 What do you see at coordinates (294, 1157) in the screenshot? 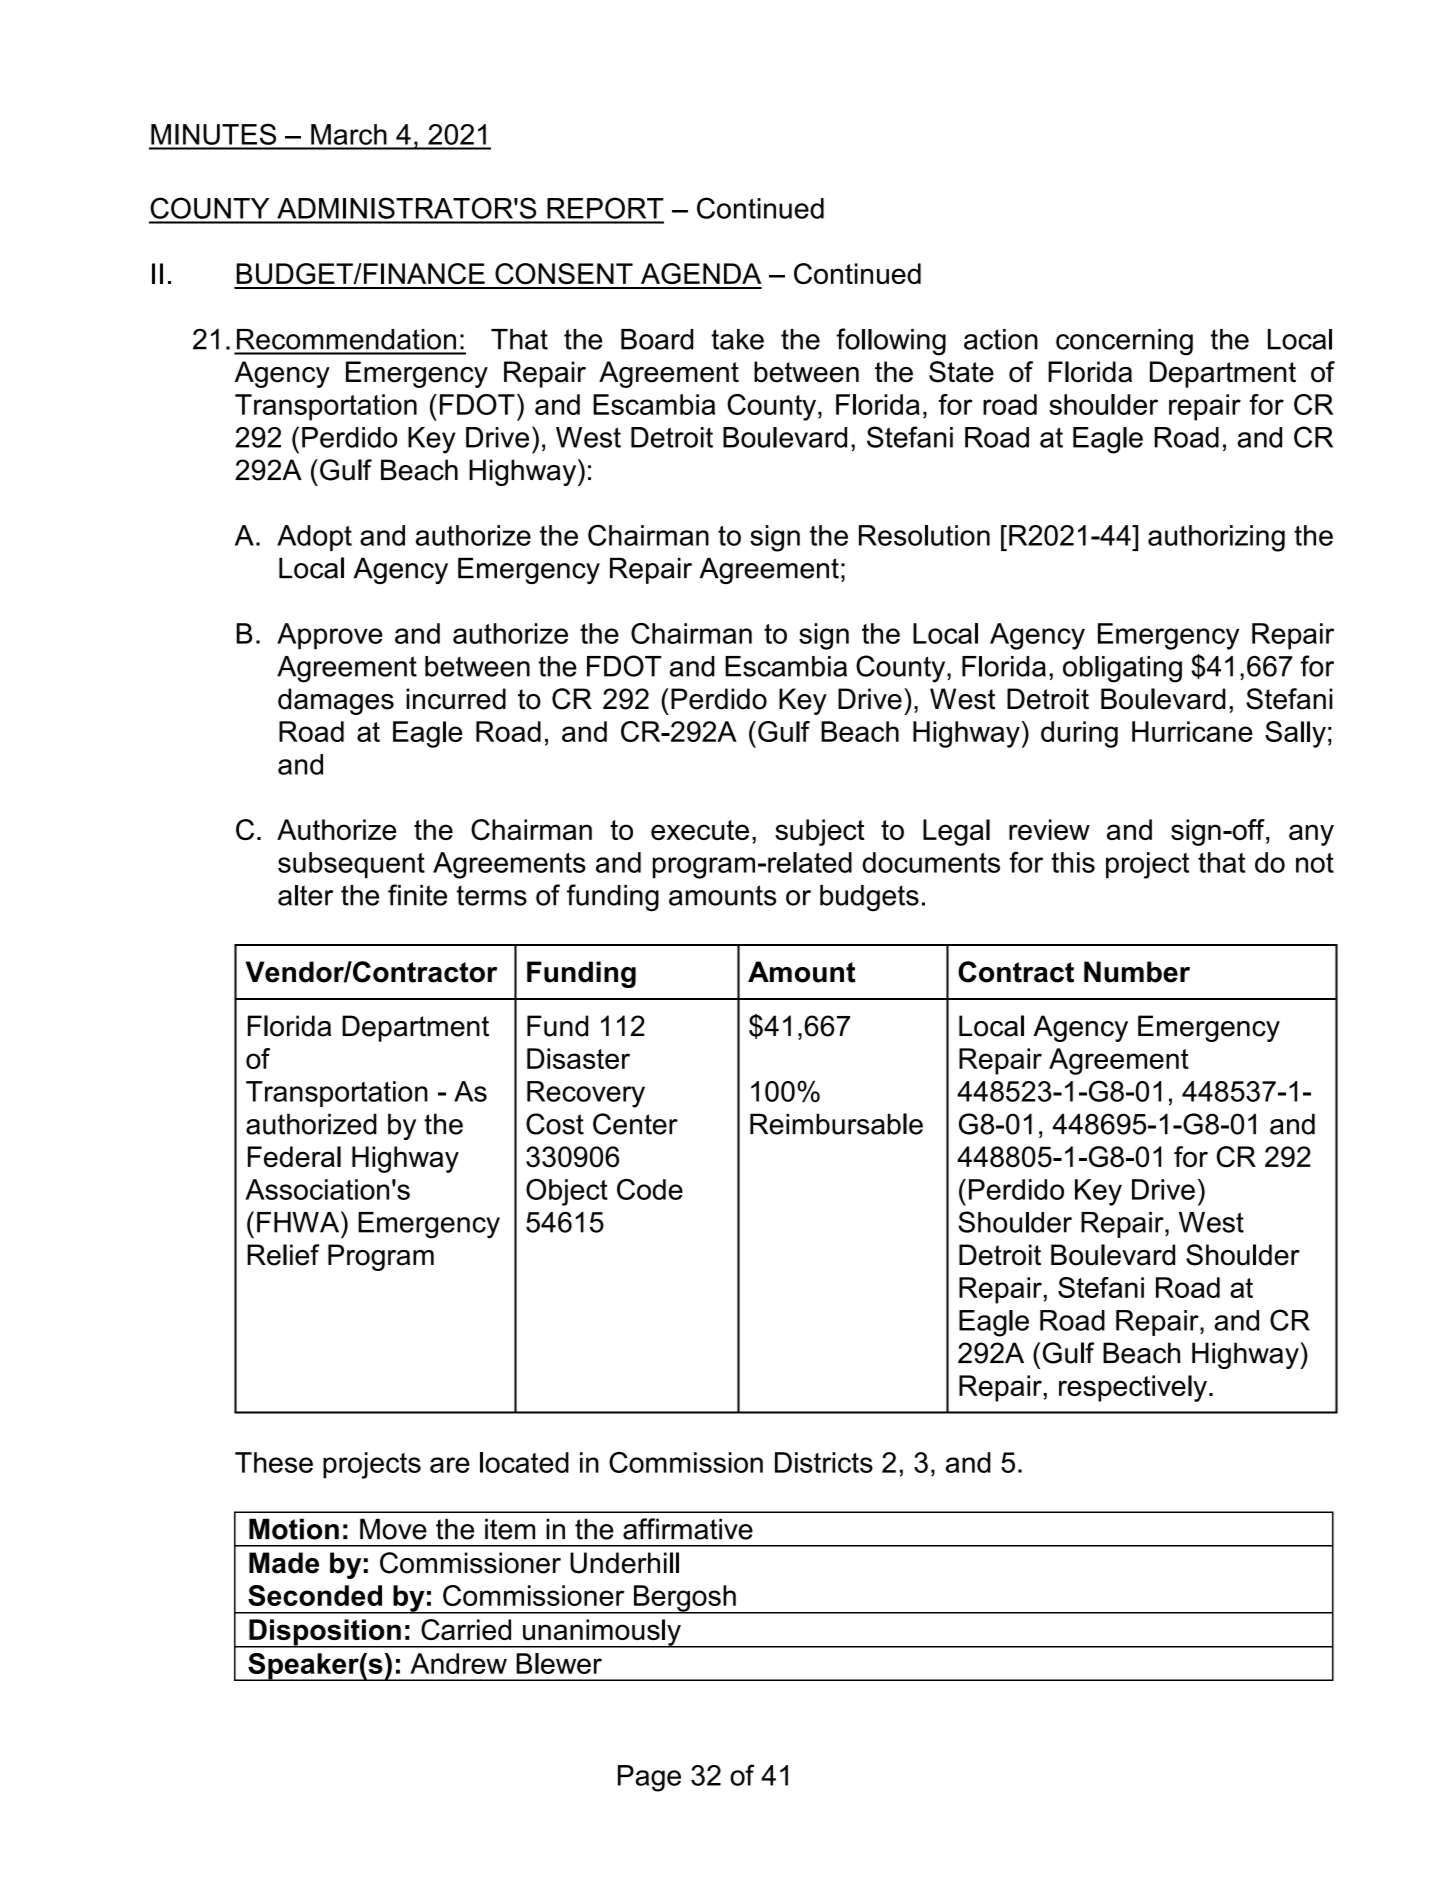
I see `Federal` at bounding box center [294, 1157].
